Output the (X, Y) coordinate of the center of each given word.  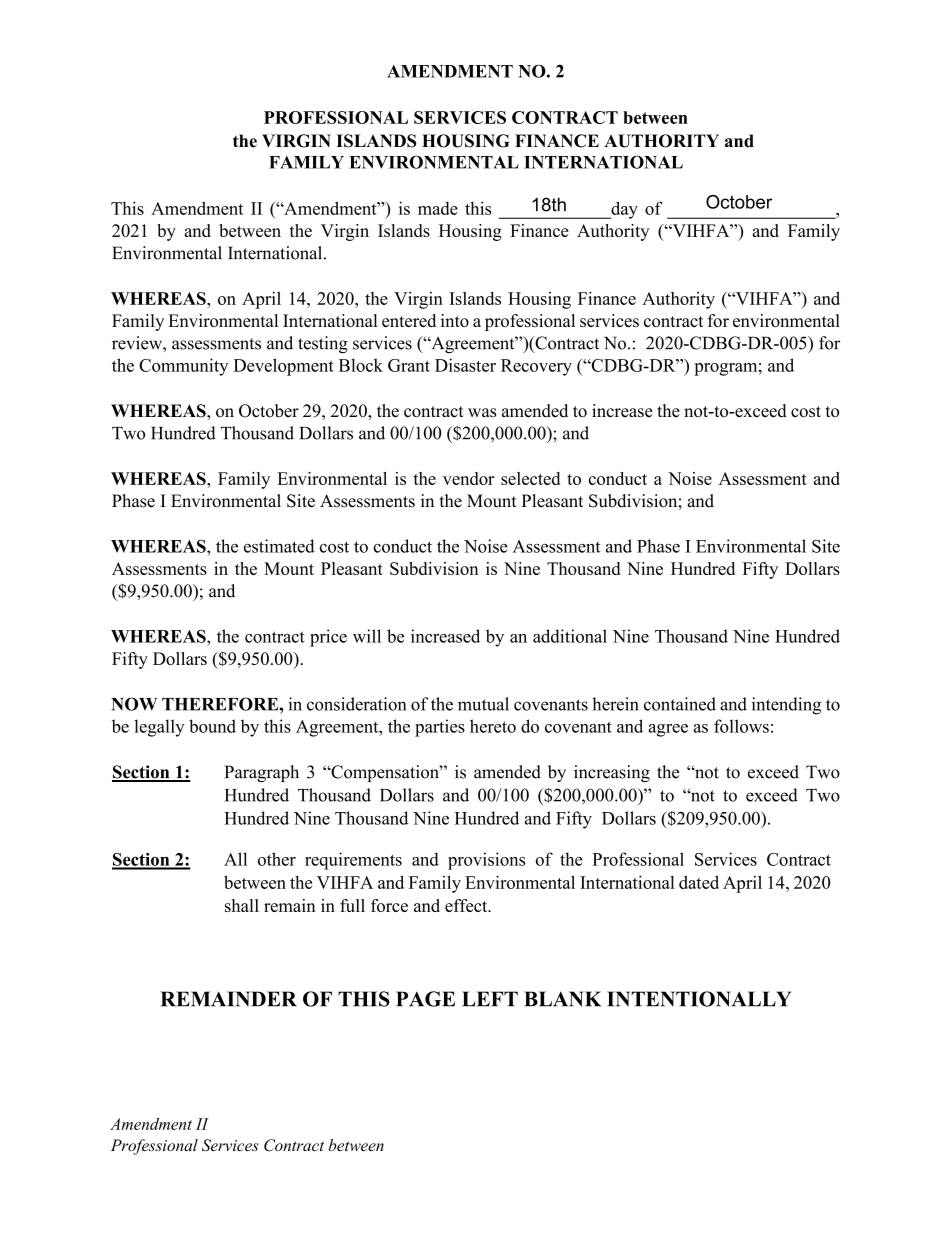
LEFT (490, 999)
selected (530, 478)
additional (570, 636)
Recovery (536, 367)
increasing (612, 773)
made (438, 208)
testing (323, 344)
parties (440, 728)
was (482, 413)
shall (242, 905)
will (367, 636)
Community (183, 367)
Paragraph (262, 773)
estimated (279, 546)
